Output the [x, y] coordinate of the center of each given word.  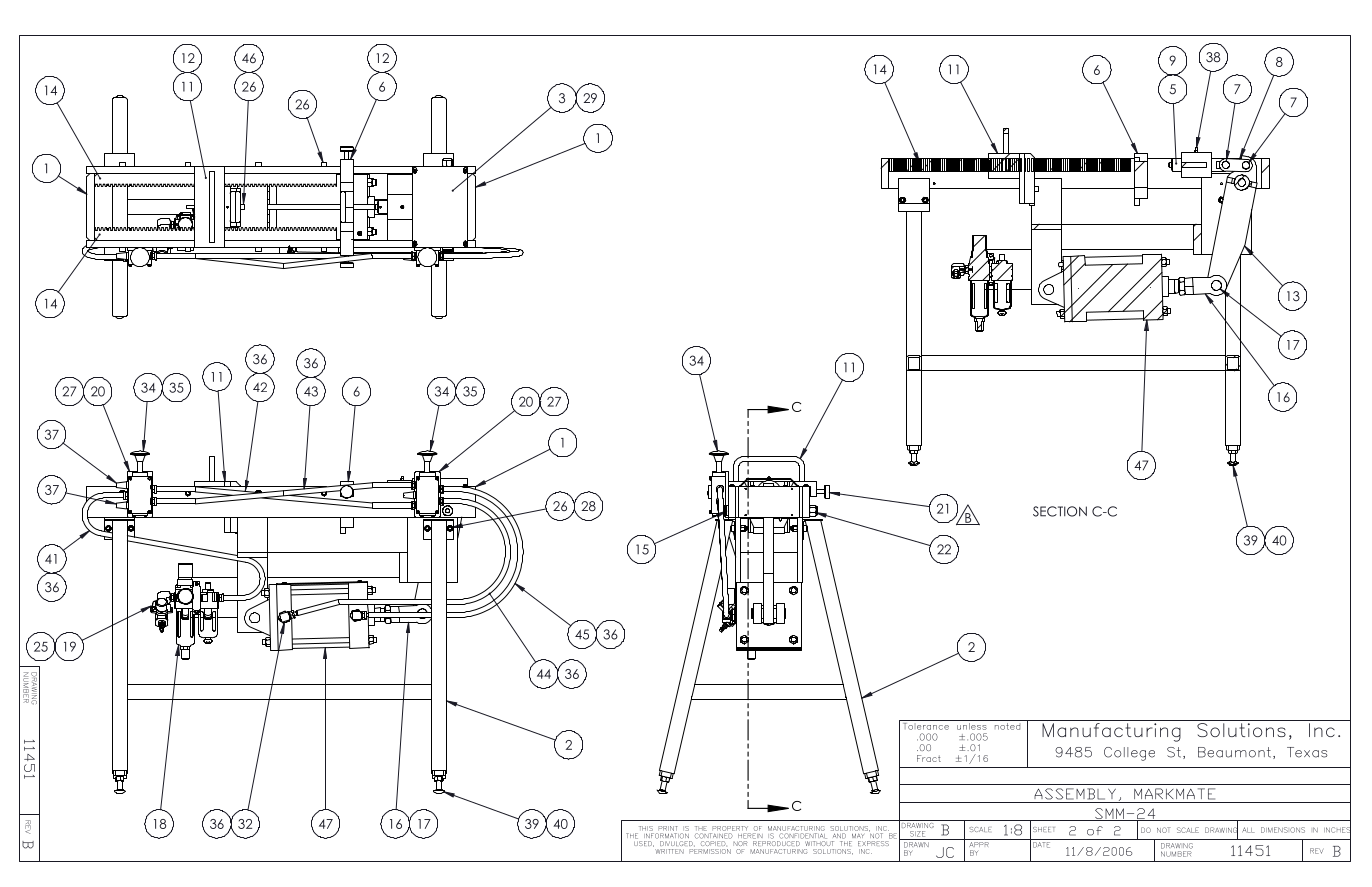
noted [1007, 725]
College [1129, 754]
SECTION [1060, 511]
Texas [1307, 752]
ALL [1248, 830]
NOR [740, 843]
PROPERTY [730, 828]
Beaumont [1236, 753]
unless [972, 725]
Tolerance [925, 725]
